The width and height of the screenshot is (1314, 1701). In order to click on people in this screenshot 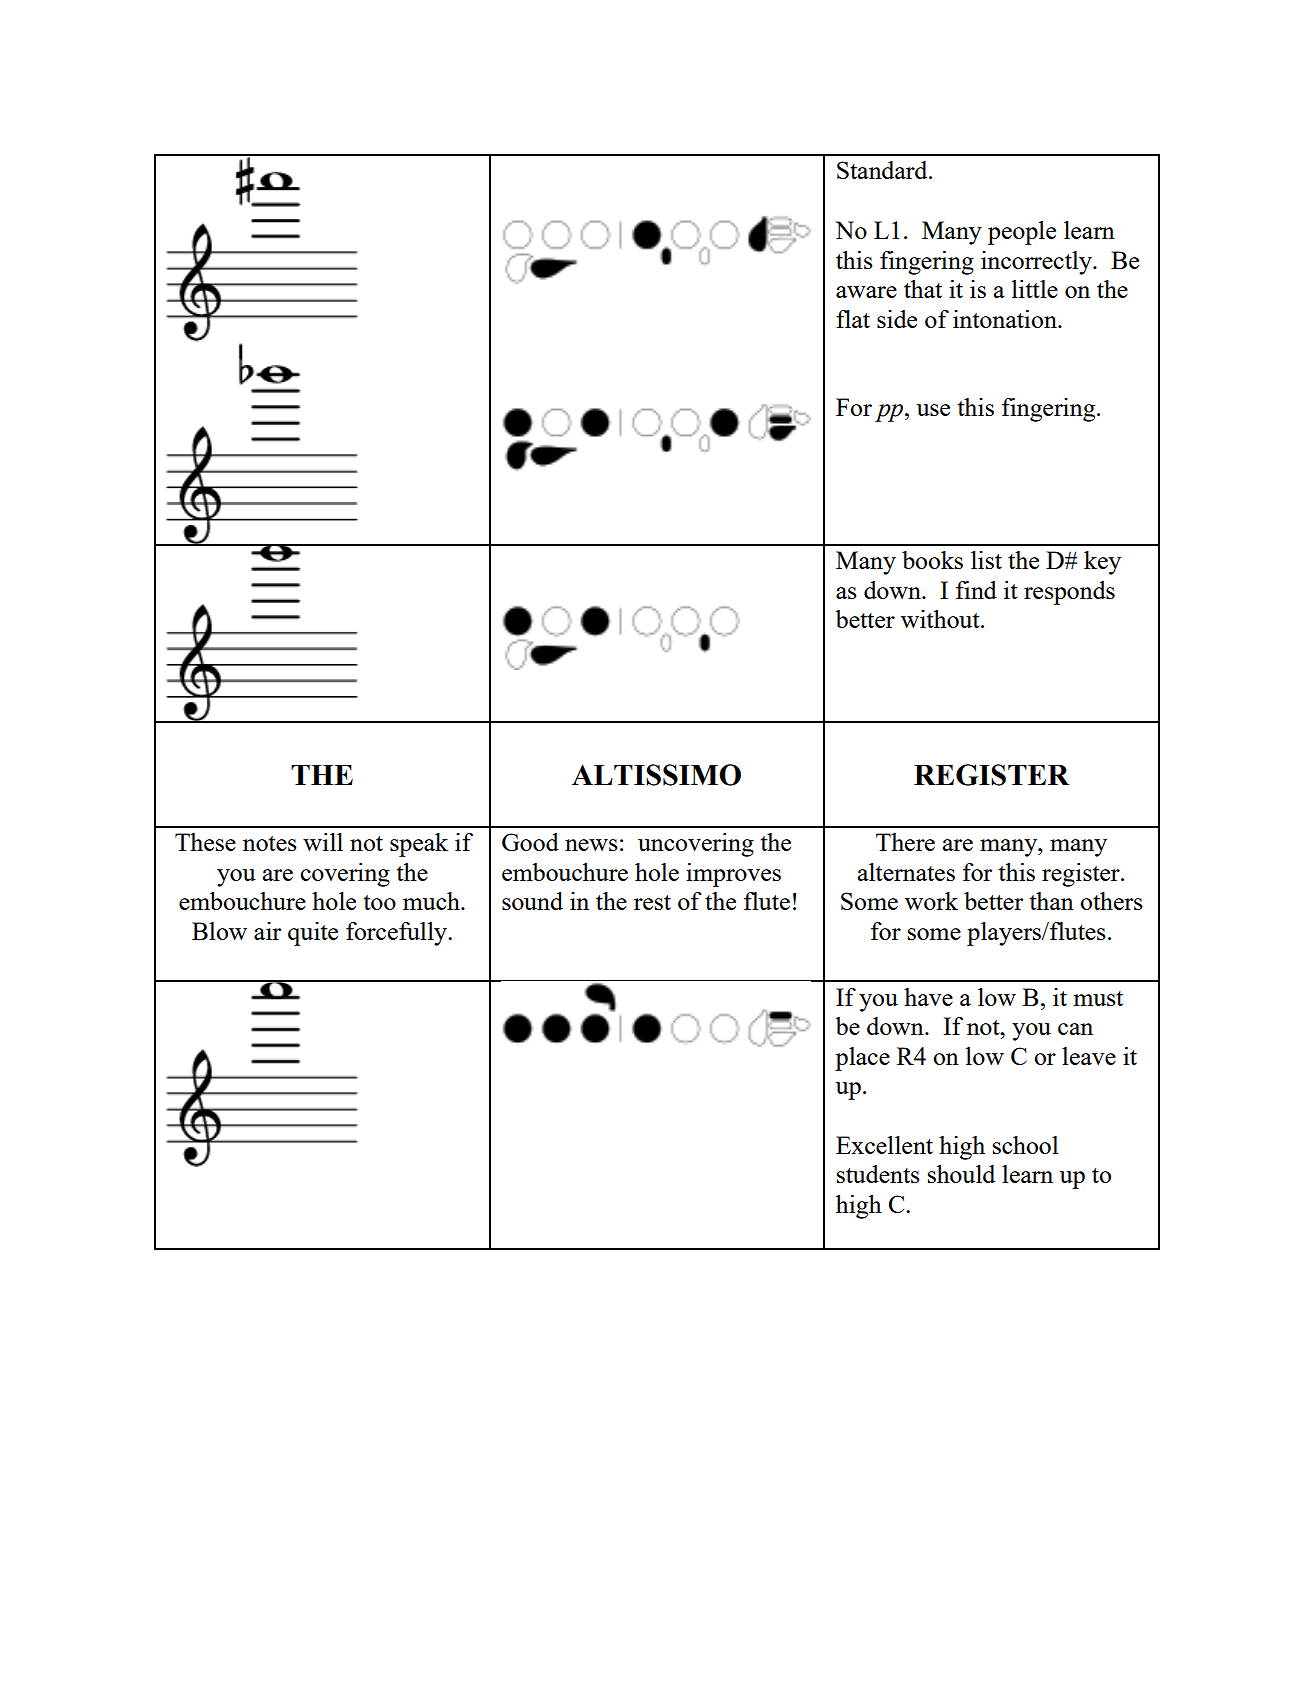, I will do `click(1022, 233)`.
